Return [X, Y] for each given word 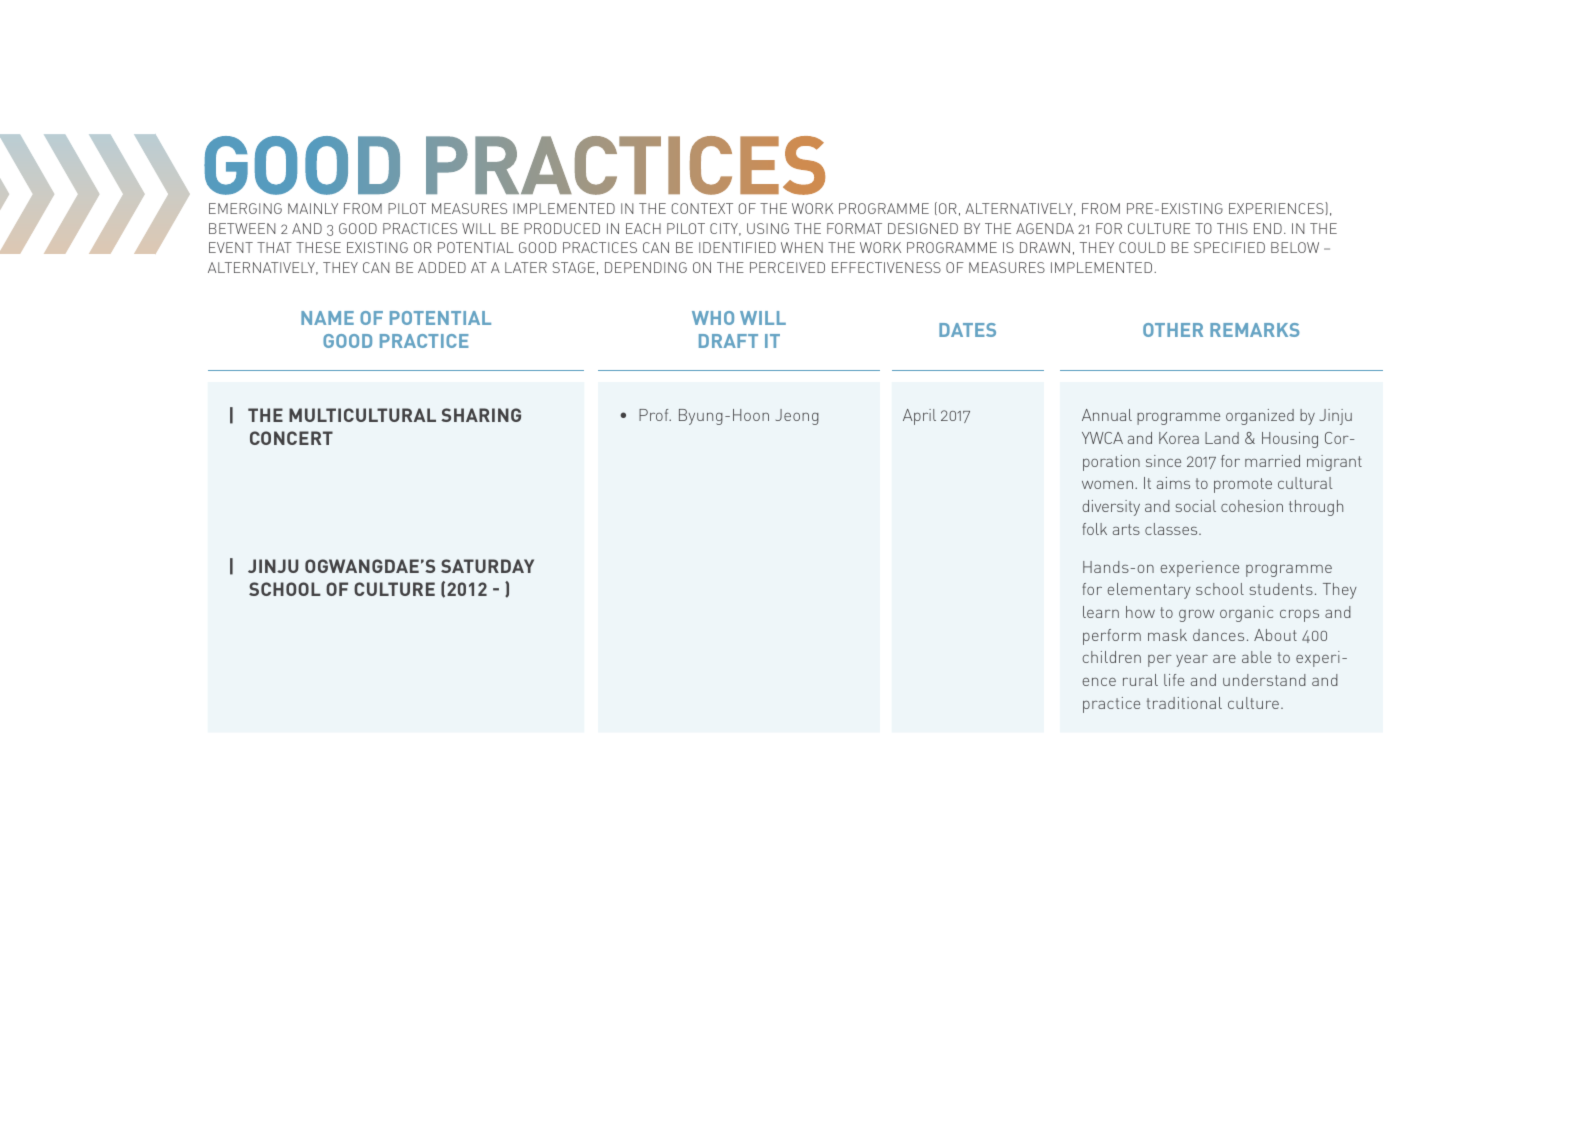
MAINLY [313, 208]
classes [1172, 529]
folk [1094, 529]
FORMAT [854, 228]
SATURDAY [487, 566]
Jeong [797, 417]
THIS [1232, 228]
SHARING [481, 415]
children [1112, 657]
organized [1260, 417]
